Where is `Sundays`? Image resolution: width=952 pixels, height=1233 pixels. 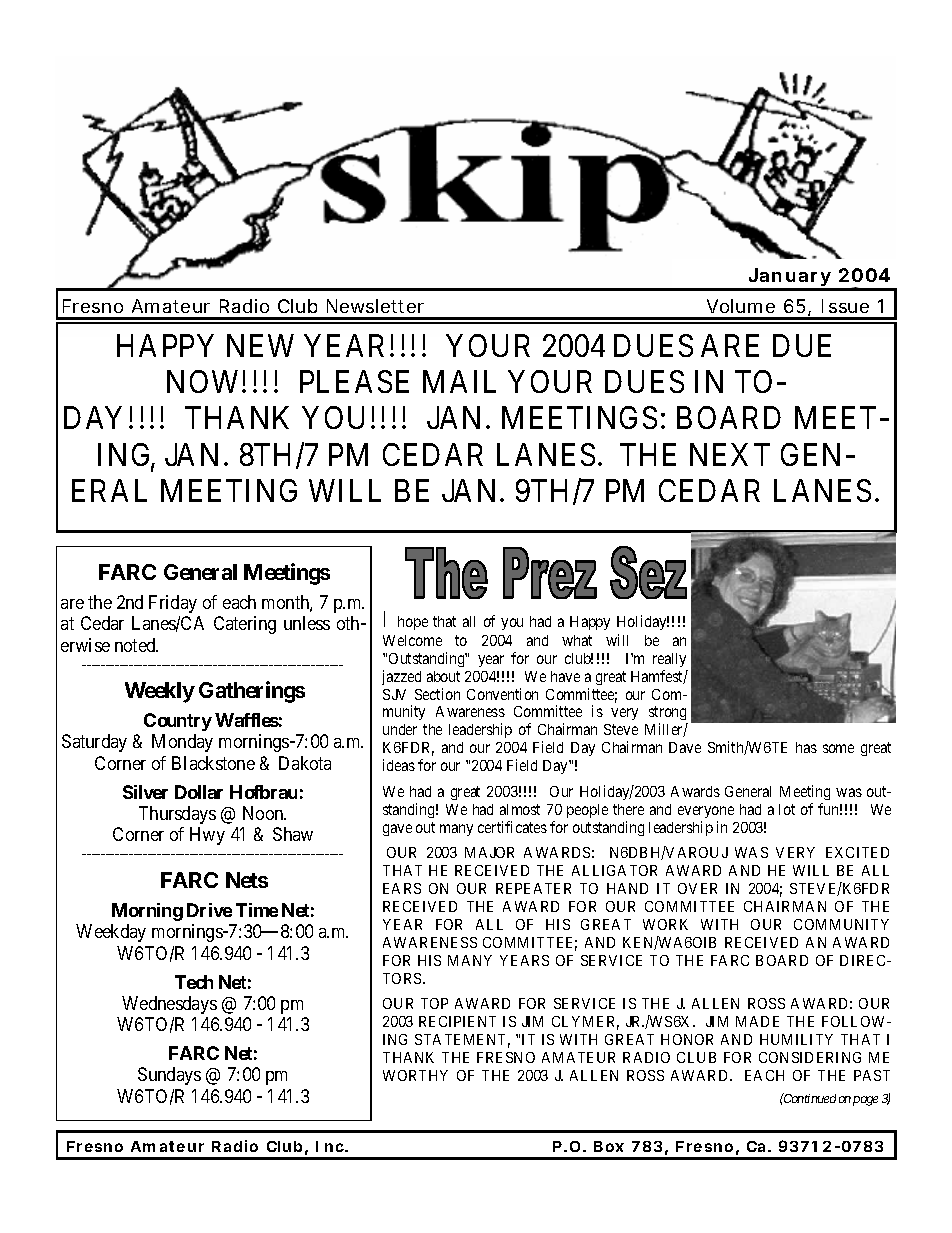
Sundays is located at coordinates (169, 1076).
